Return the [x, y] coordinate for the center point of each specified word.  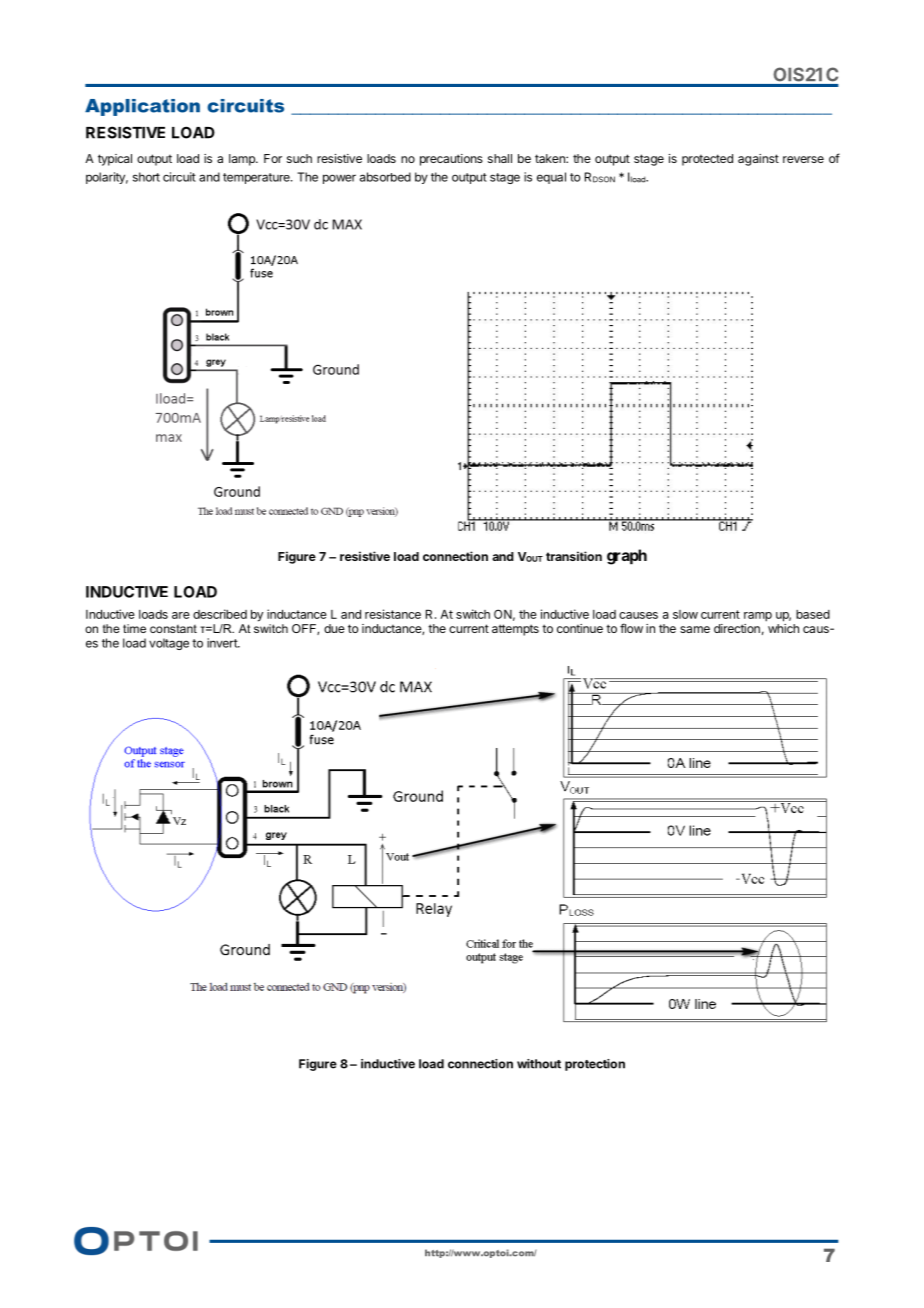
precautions [451, 160]
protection [595, 1065]
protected [707, 160]
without [539, 1064]
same [695, 629]
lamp [243, 160]
